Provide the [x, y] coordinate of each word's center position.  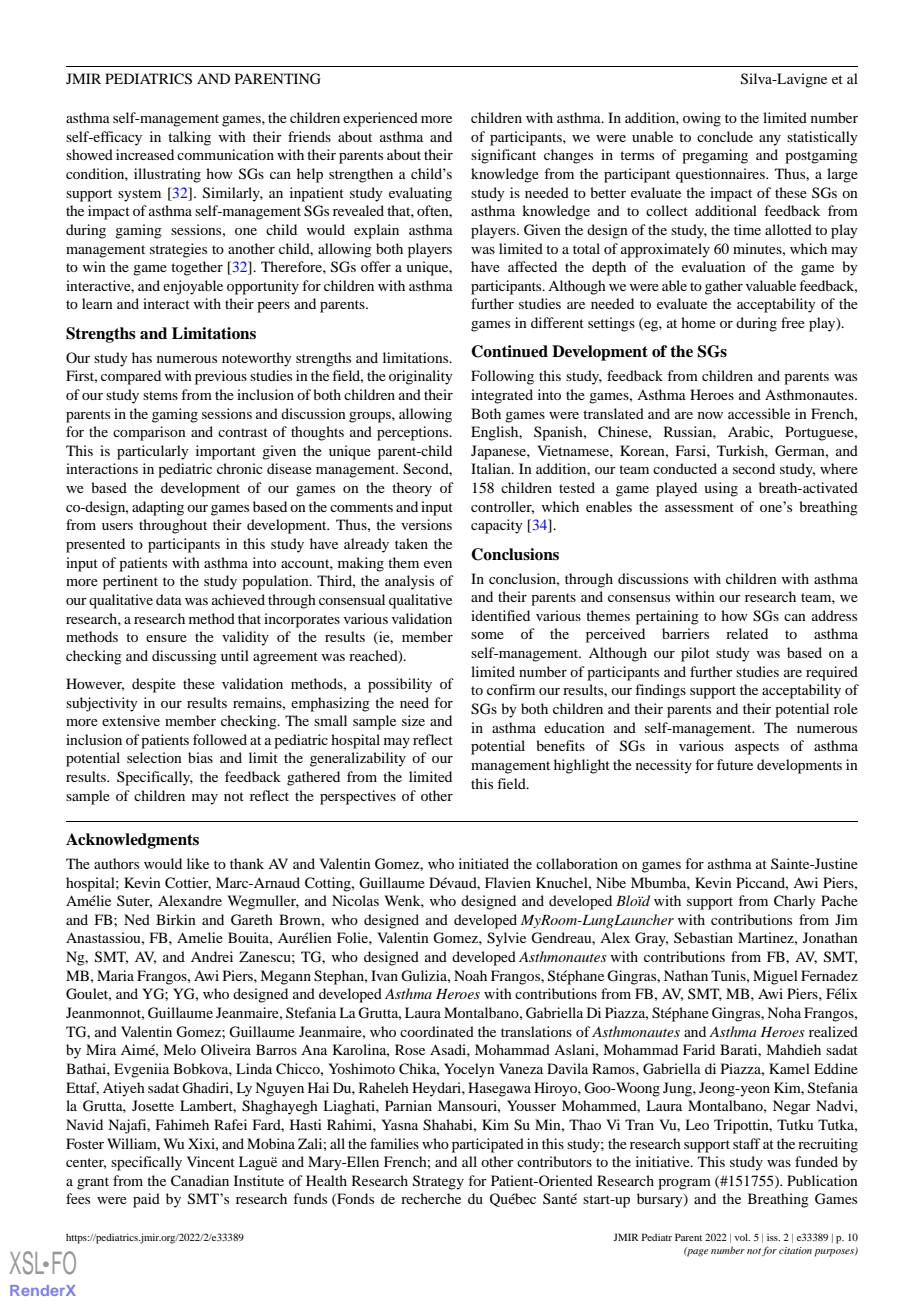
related [747, 633]
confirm [511, 689]
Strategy [438, 1182]
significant [503, 156]
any [770, 140]
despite [154, 685]
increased [145, 154]
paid [146, 1200]
